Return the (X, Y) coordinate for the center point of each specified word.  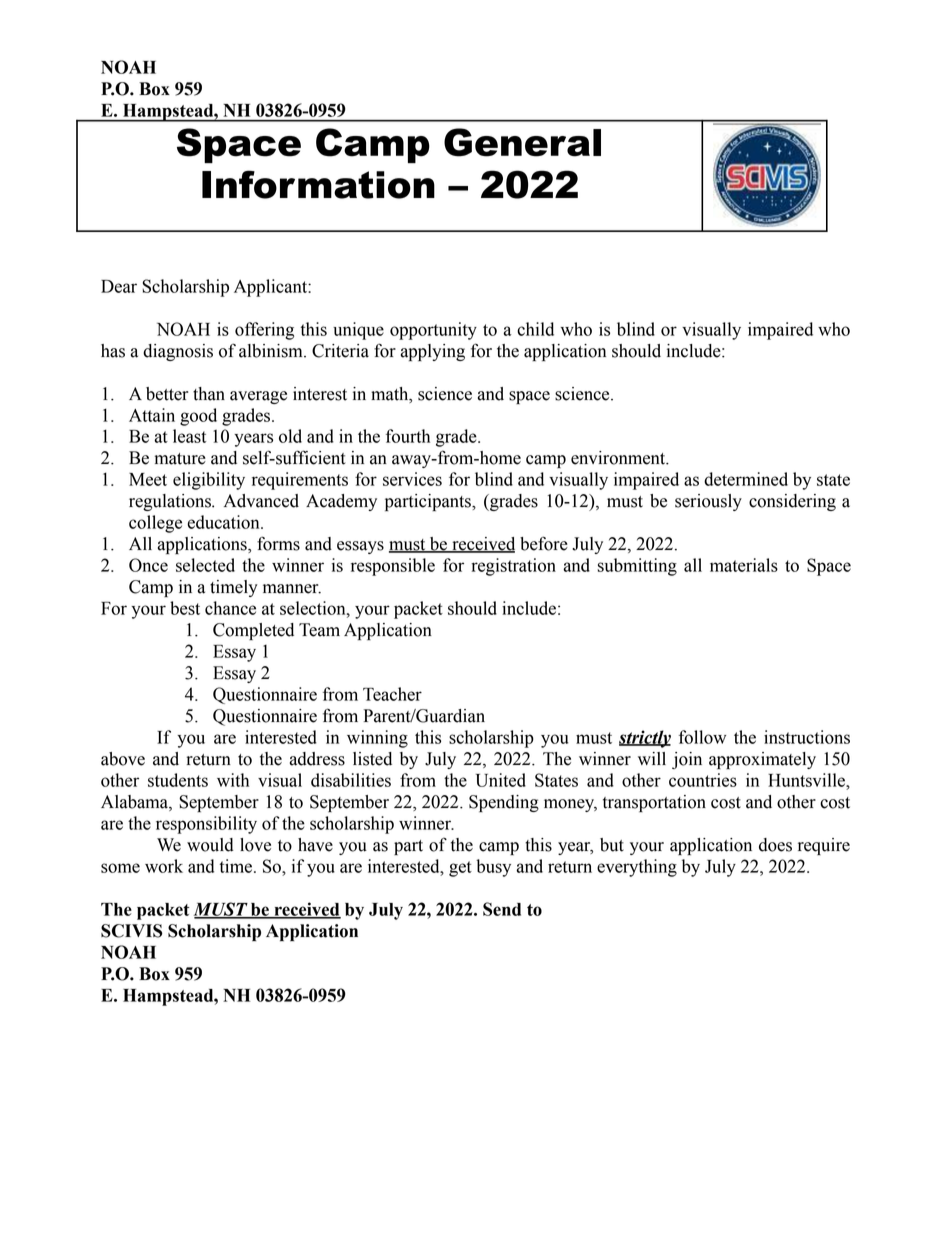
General (522, 142)
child (535, 329)
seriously (708, 502)
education (224, 522)
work (164, 866)
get (460, 869)
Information (318, 184)
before (544, 543)
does (775, 845)
